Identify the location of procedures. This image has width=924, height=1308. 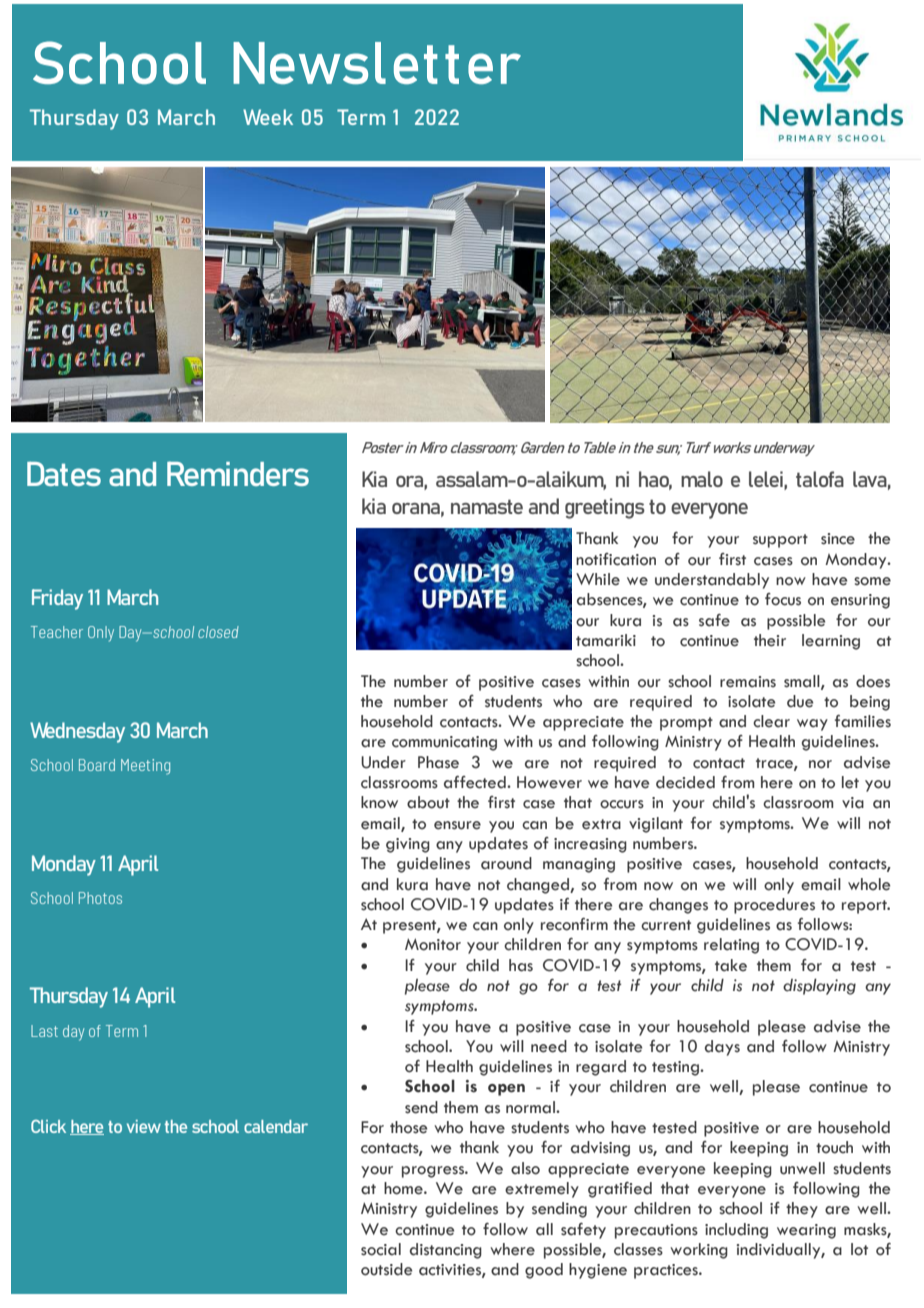
(774, 906).
